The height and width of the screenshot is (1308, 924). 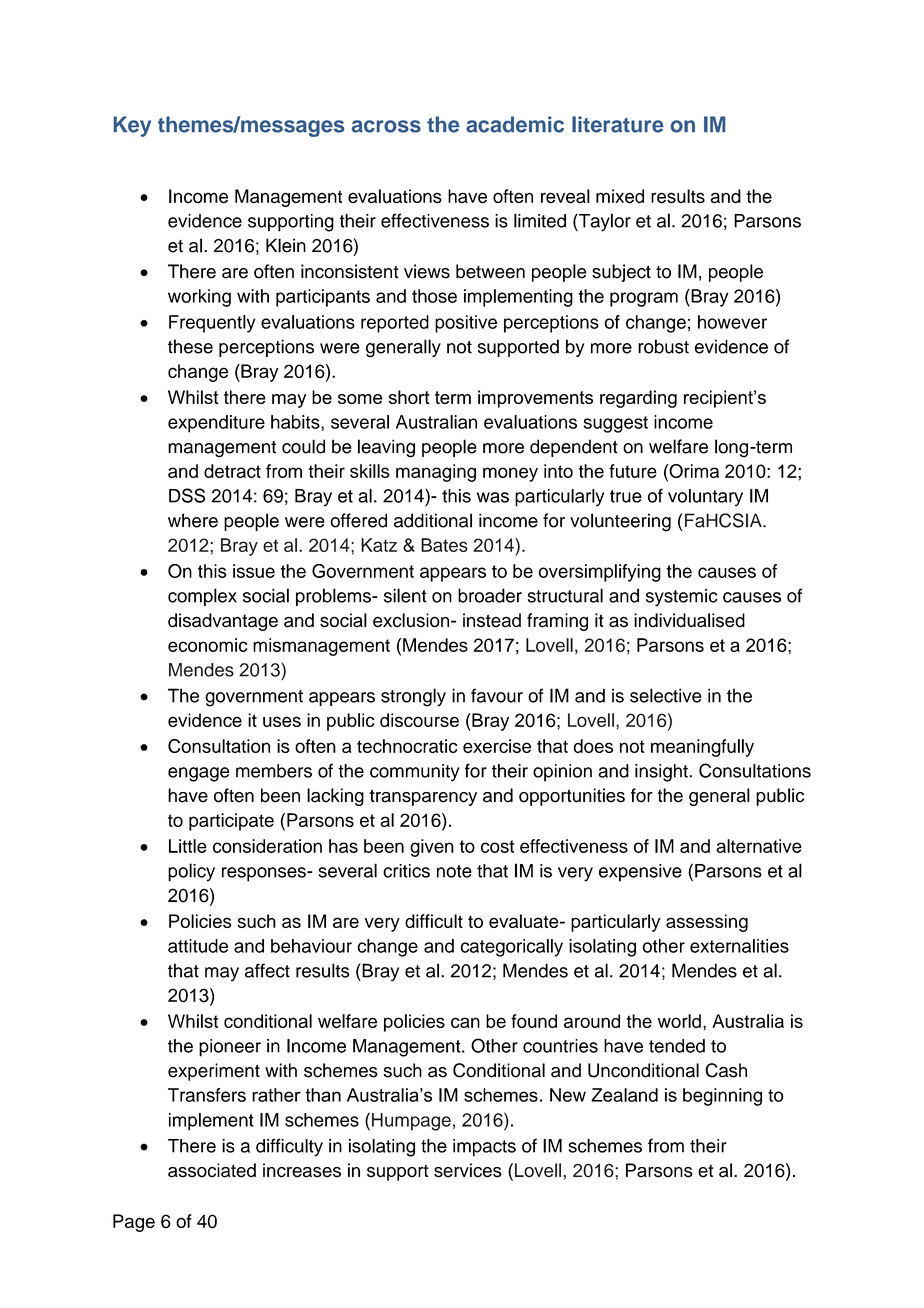 I want to click on insight, so click(x=662, y=773).
